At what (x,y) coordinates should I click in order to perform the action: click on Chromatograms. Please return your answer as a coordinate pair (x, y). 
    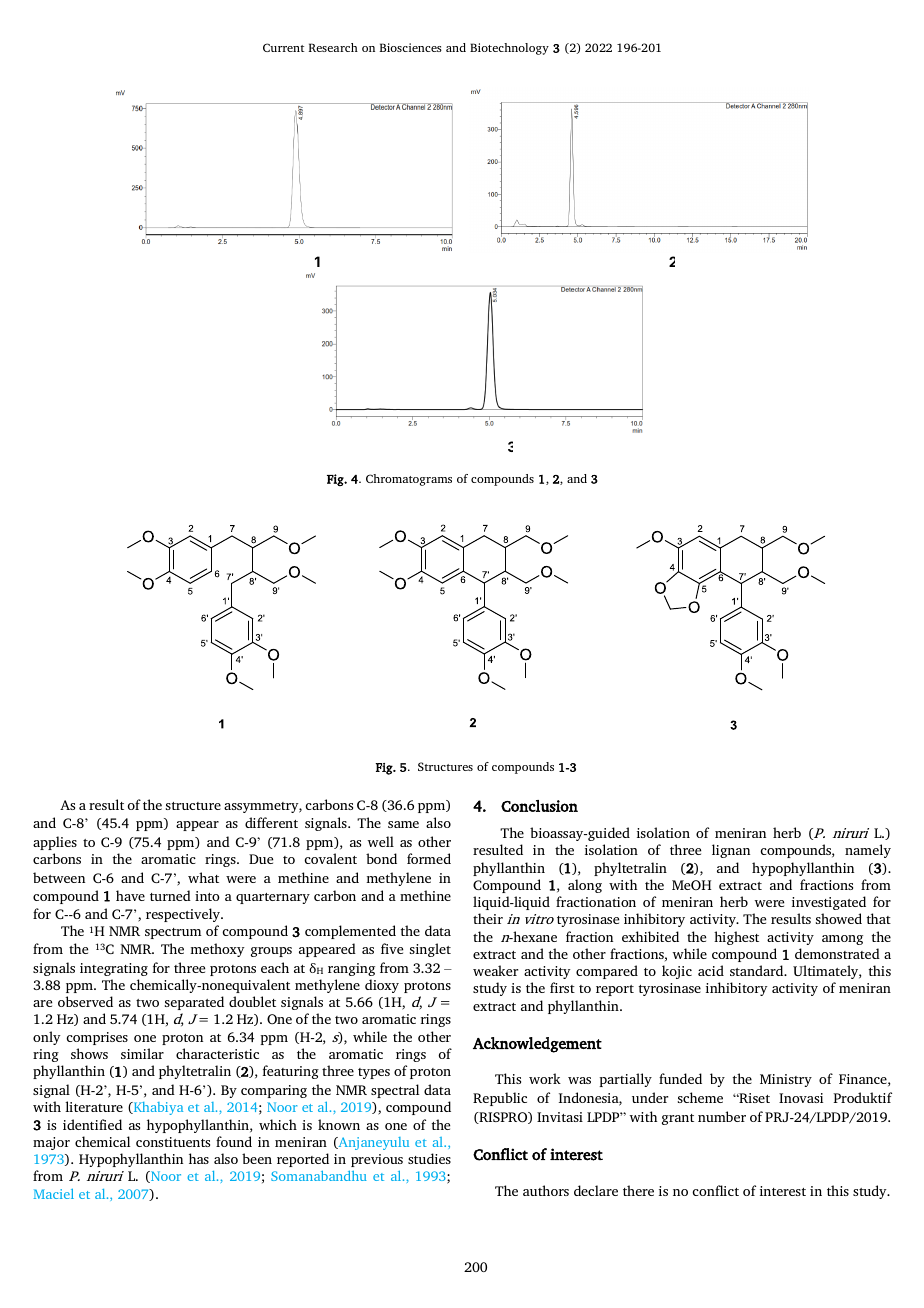
    Looking at the image, I should click on (409, 480).
